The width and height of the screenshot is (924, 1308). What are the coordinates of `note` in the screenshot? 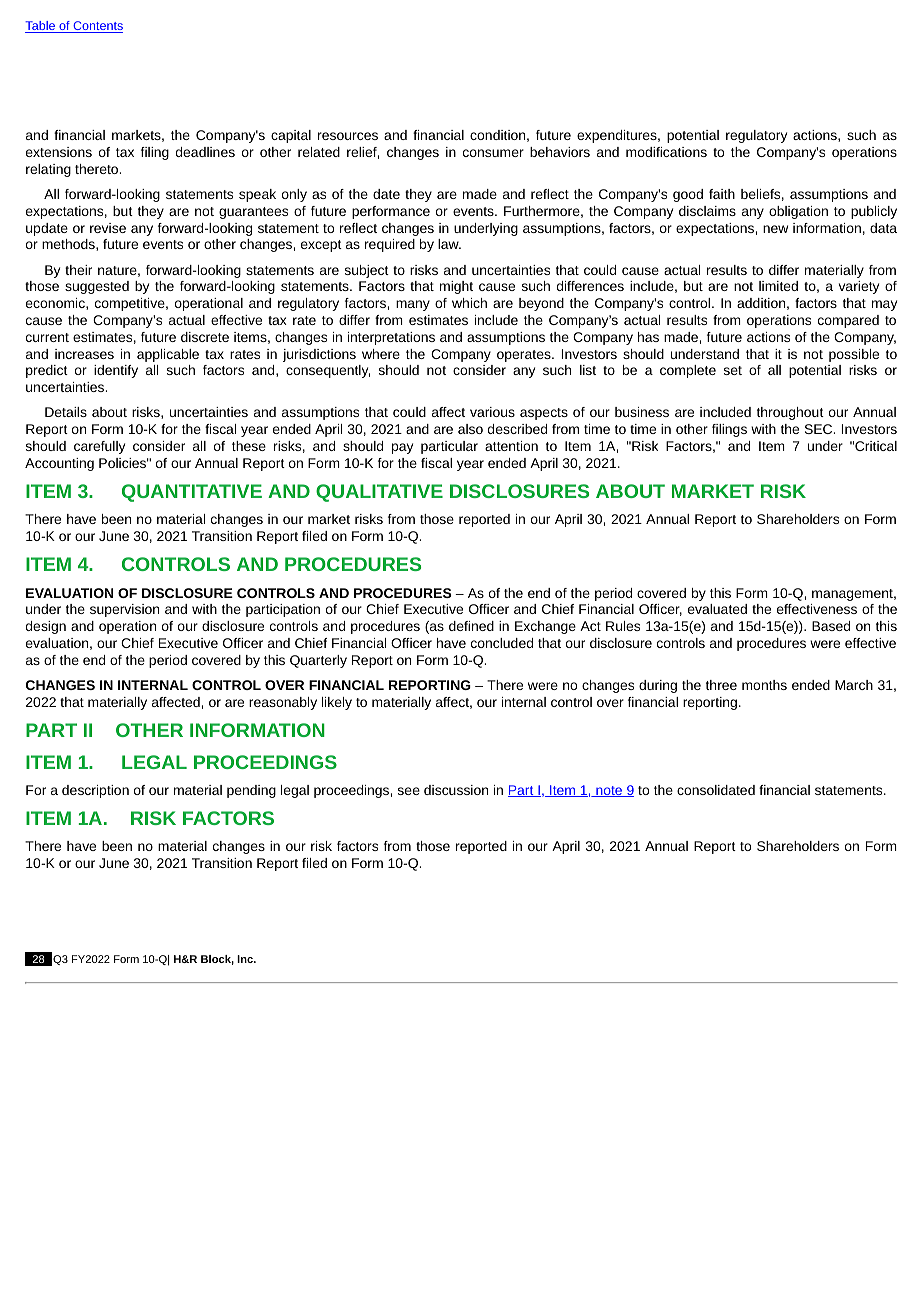 It's located at (609, 791).
